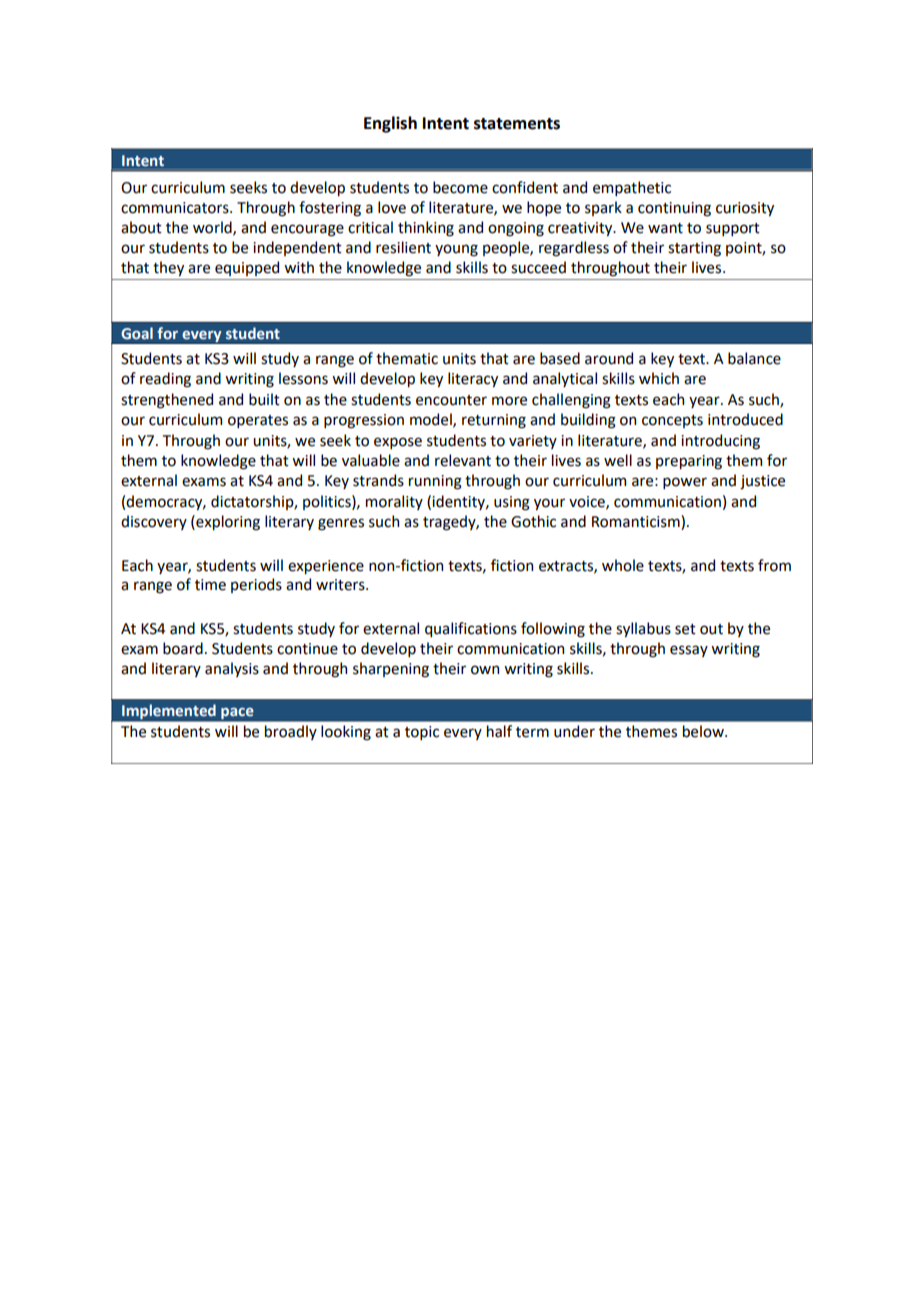 This image has height=1308, width=924. Describe the element at coordinates (517, 124) in the image. I see `statements` at that location.
